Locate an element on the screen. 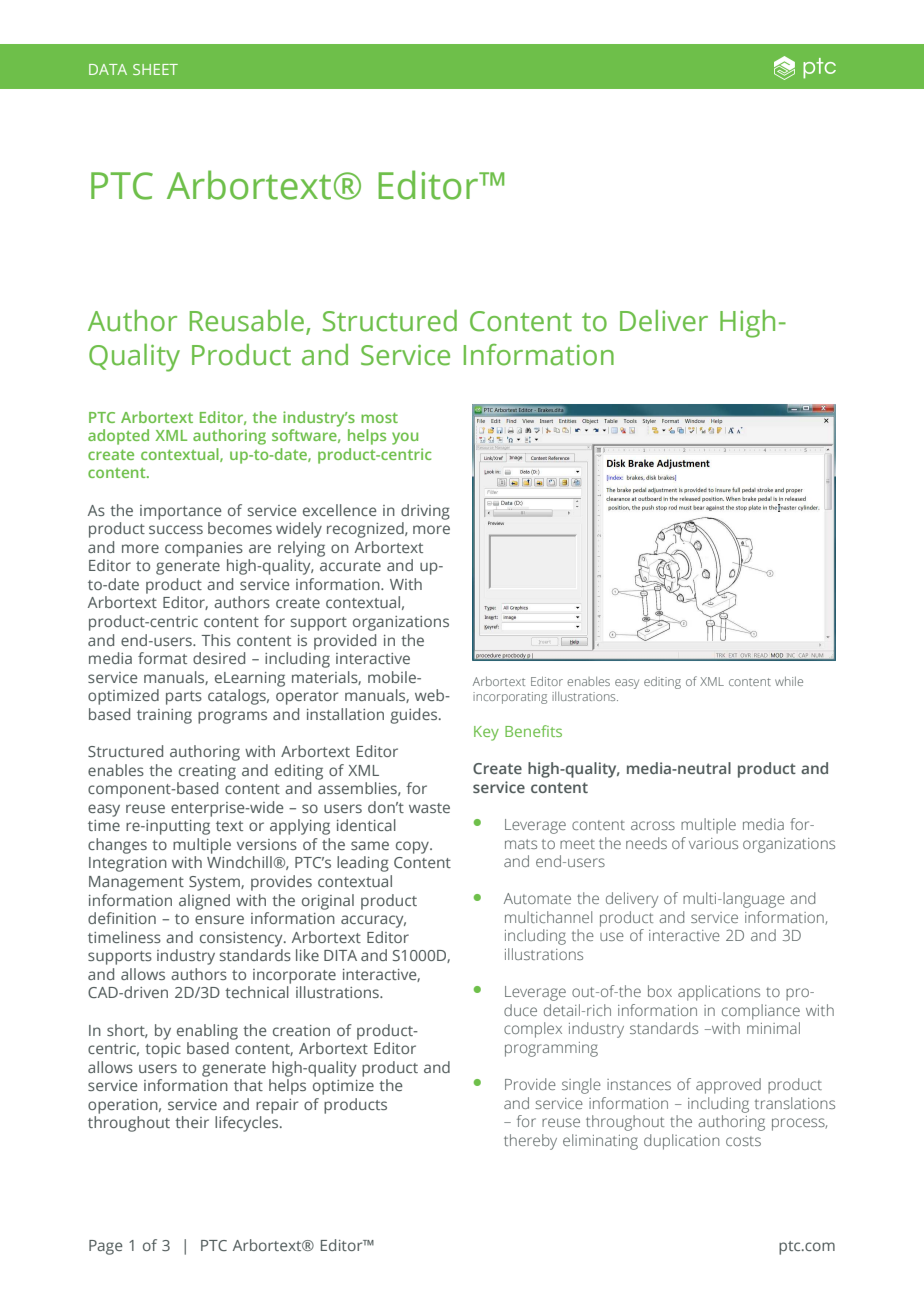 Image resolution: width=924 pixels, height=1308 pixels. while is located at coordinates (789, 681).
